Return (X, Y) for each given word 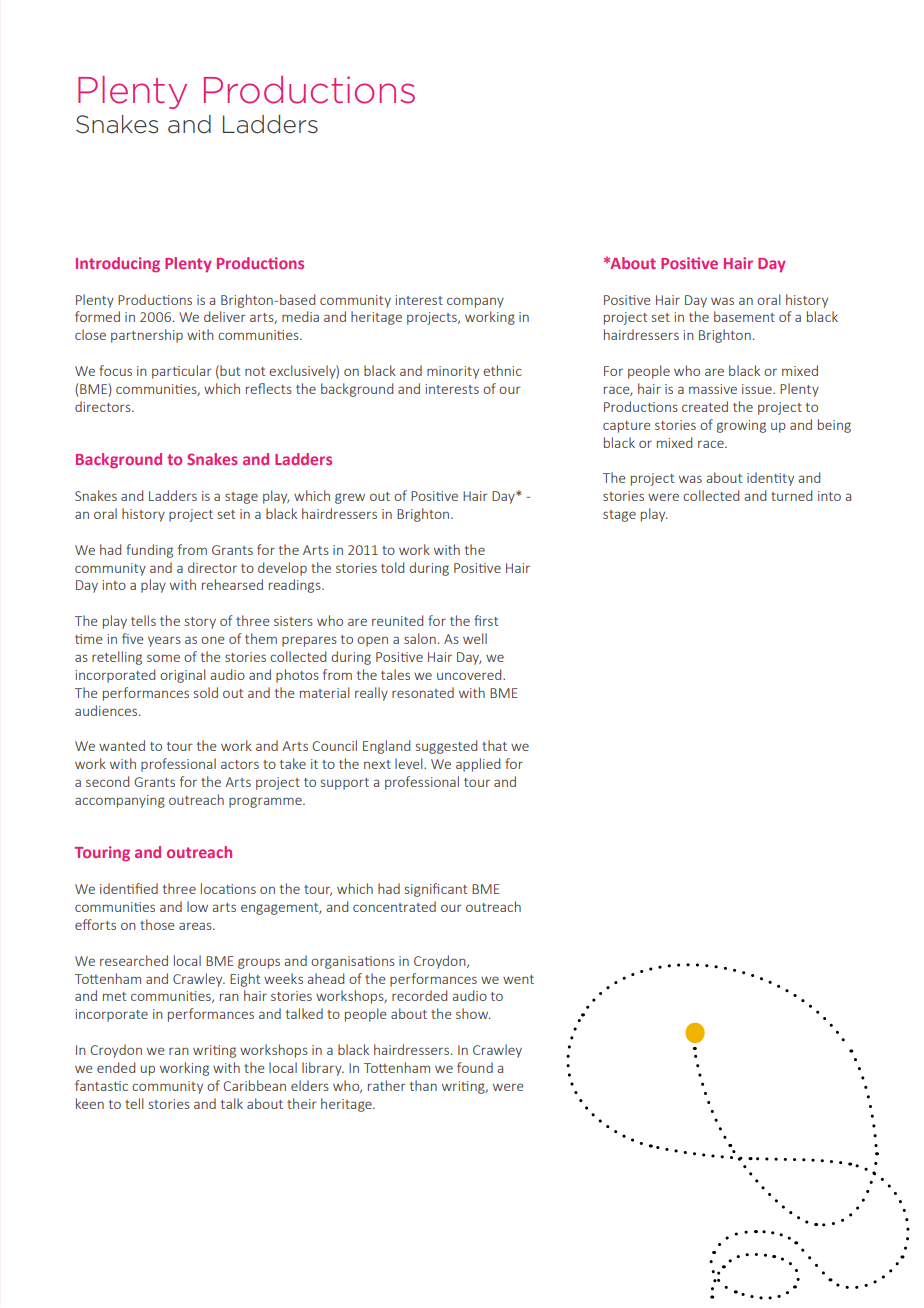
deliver (225, 316)
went (518, 979)
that (494, 745)
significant (436, 890)
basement (744, 316)
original (183, 676)
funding (149, 551)
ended (116, 1067)
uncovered (470, 674)
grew (350, 498)
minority (453, 372)
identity (770, 479)
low (197, 906)
